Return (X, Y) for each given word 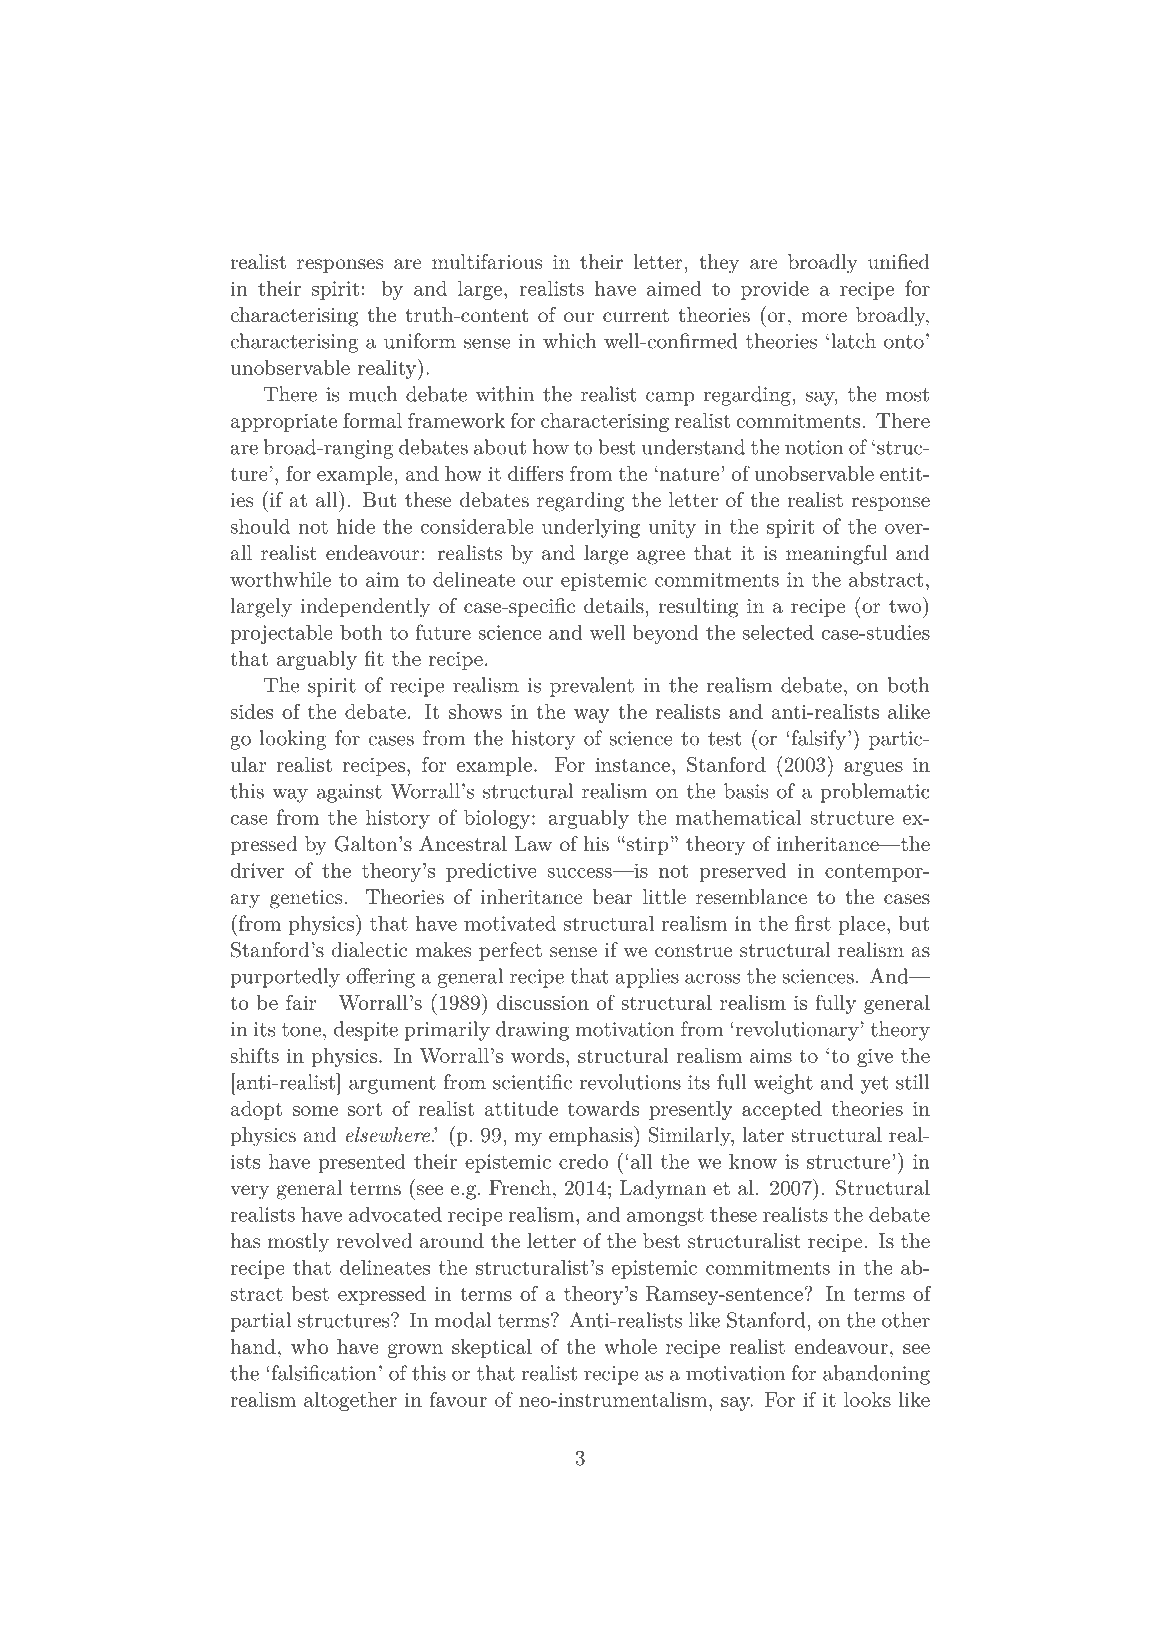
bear (613, 897)
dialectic (369, 950)
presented (362, 1163)
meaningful (836, 555)
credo (583, 1161)
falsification (323, 1373)
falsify (817, 740)
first (813, 923)
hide (356, 526)
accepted (782, 1110)
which (569, 341)
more (824, 317)
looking (293, 740)
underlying (591, 528)
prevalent (592, 687)
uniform (420, 341)
